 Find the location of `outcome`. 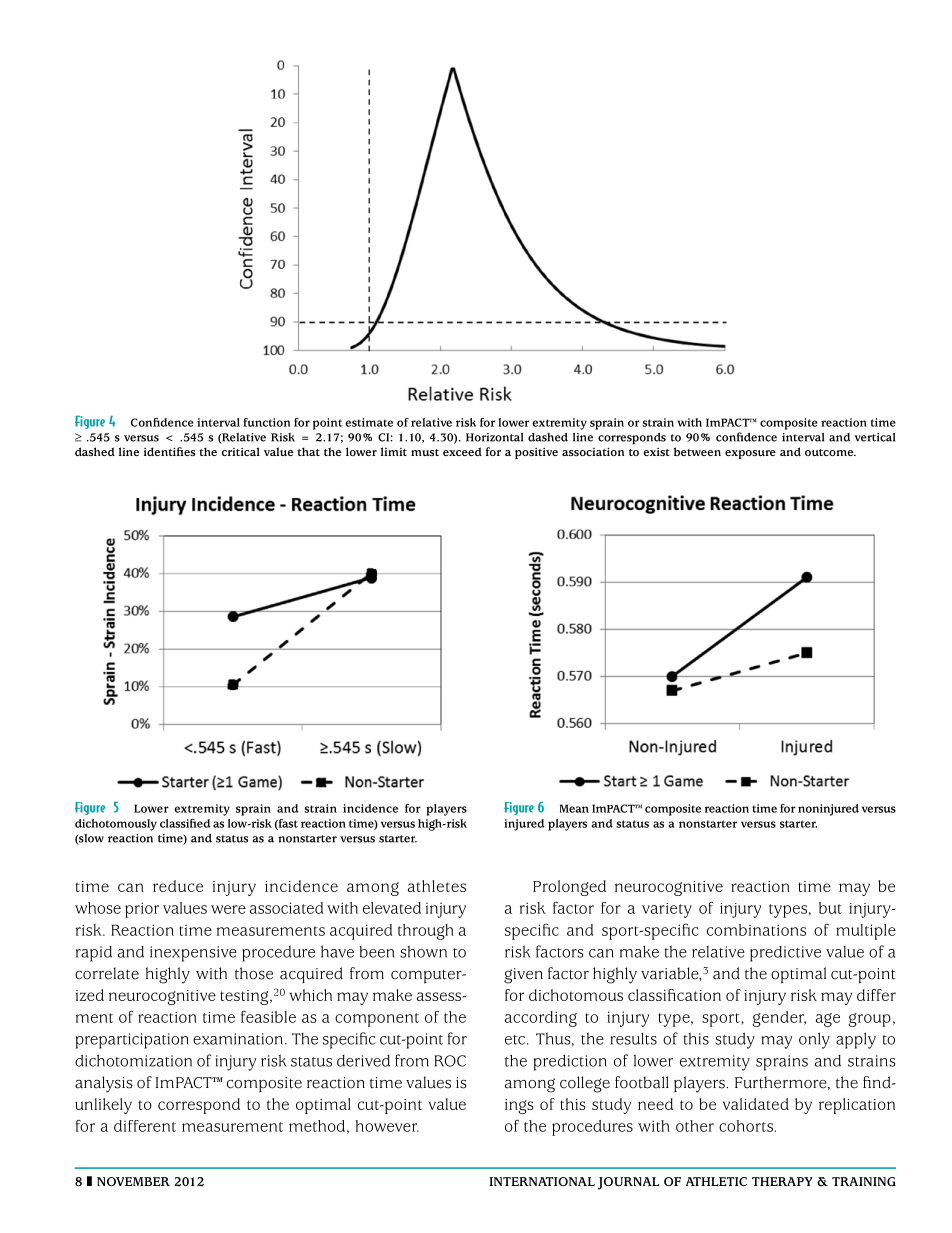

outcome is located at coordinates (830, 452).
